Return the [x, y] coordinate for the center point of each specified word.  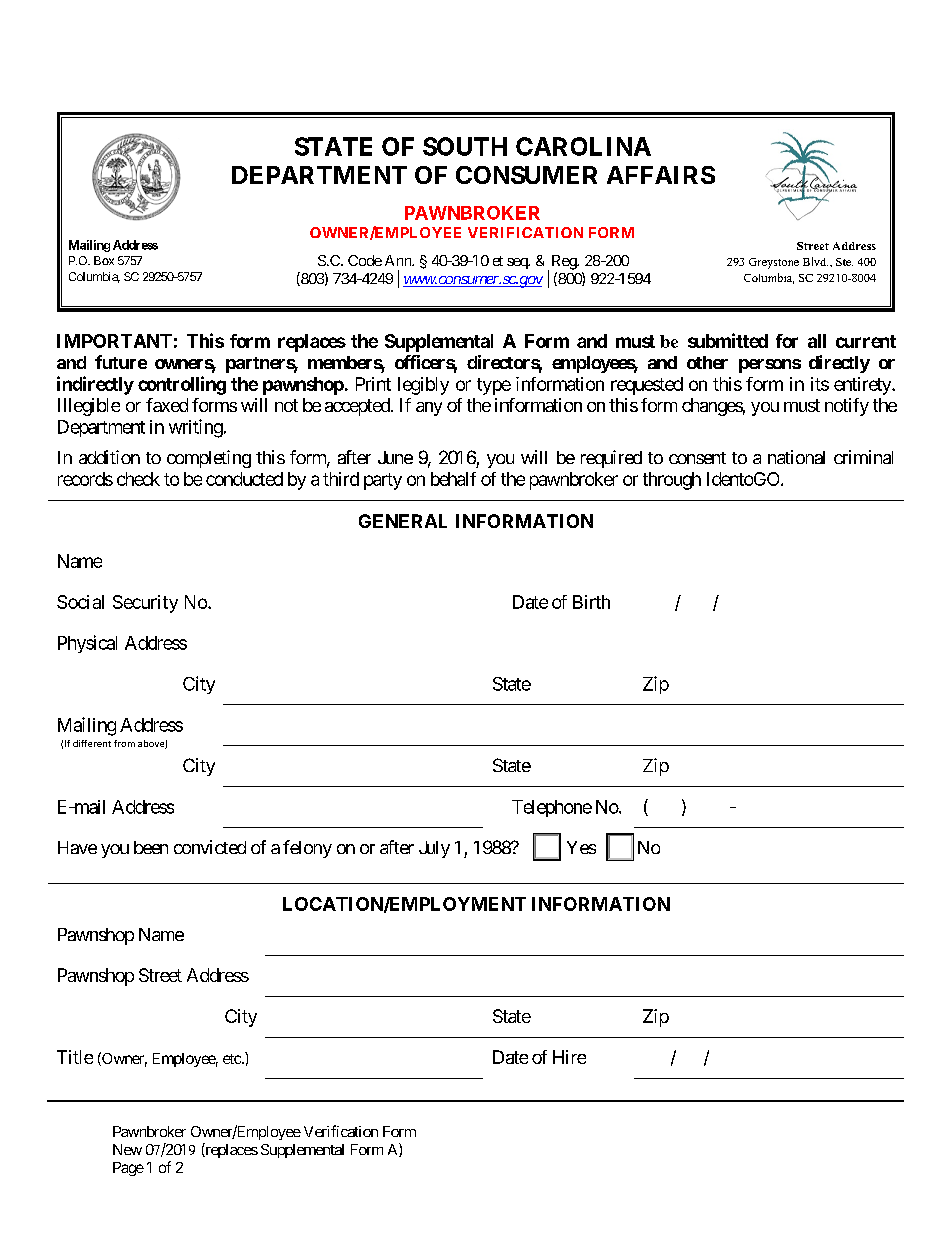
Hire [569, 1057]
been [151, 847]
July [434, 849]
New [127, 1149]
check [138, 479]
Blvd [815, 261]
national [796, 457]
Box [104, 260]
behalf [453, 479]
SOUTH [465, 146]
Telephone [552, 808]
